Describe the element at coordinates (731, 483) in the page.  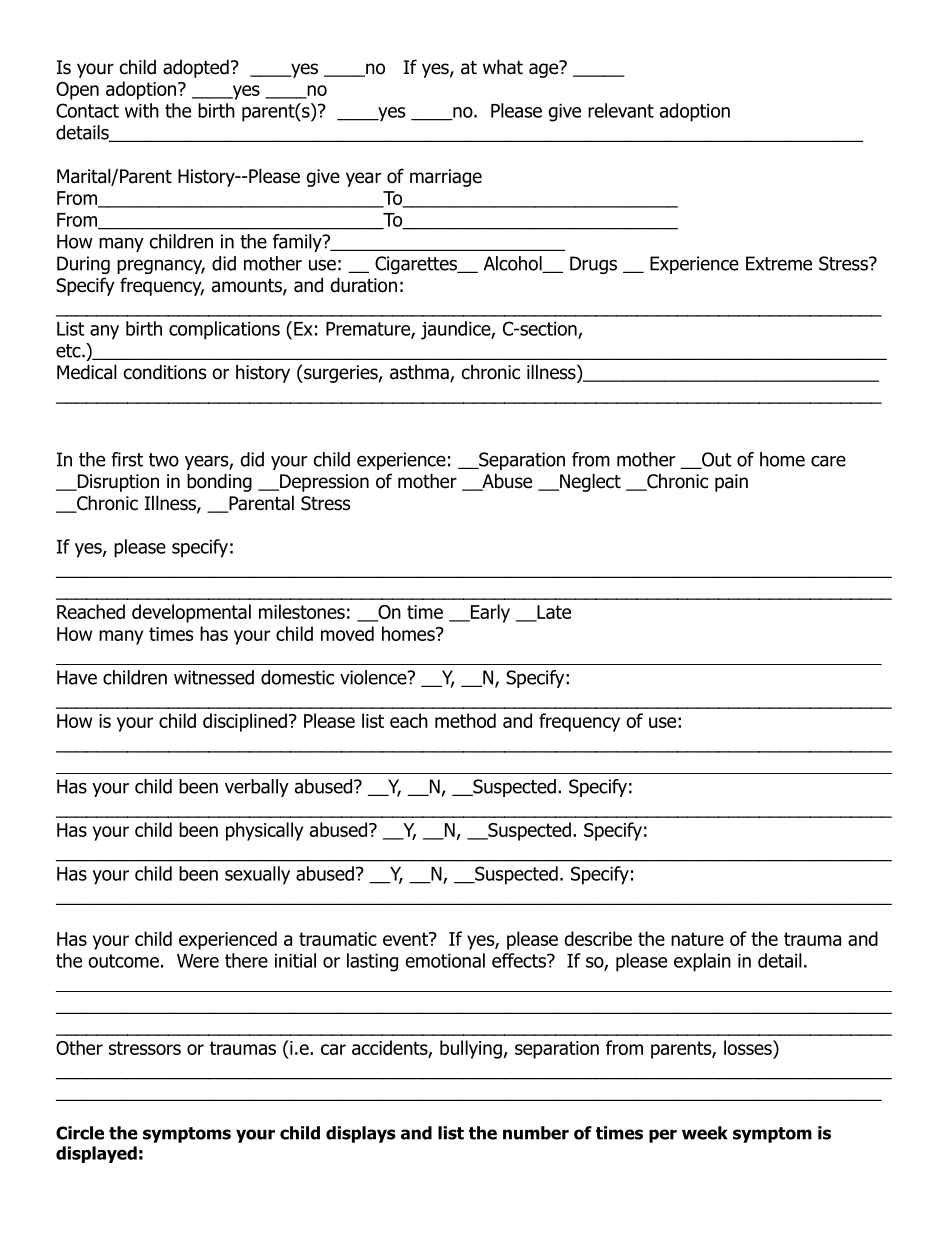
I see `pain` at that location.
